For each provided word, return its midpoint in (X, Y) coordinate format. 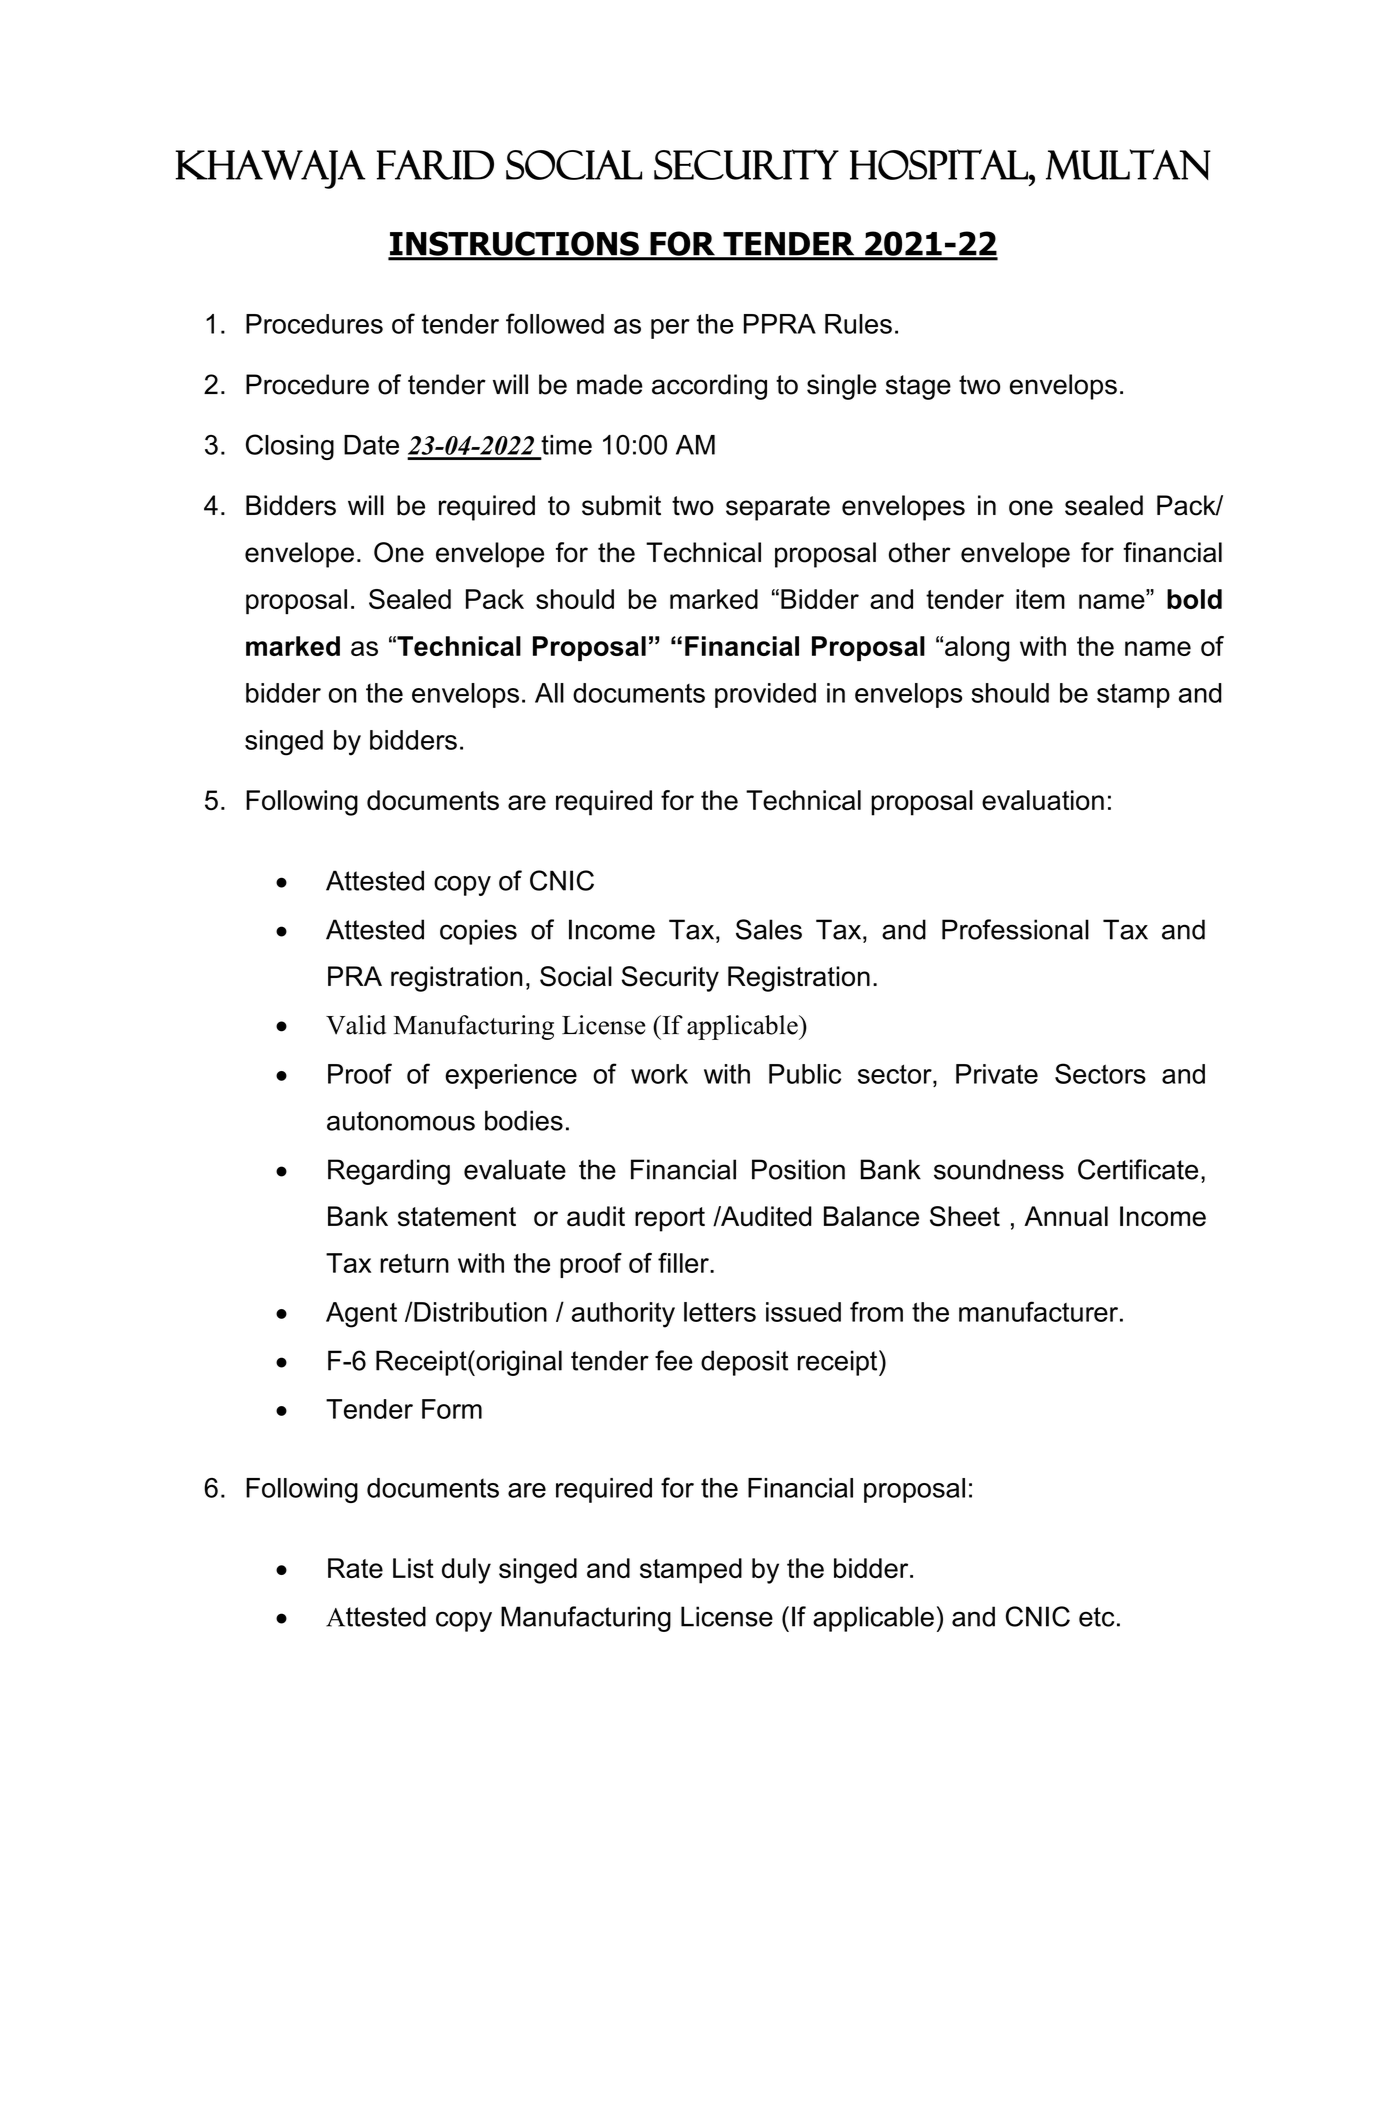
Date (371, 445)
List (413, 1568)
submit (621, 505)
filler (684, 1263)
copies (478, 932)
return (414, 1263)
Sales (769, 929)
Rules (858, 324)
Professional (1015, 929)
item (1040, 599)
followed (555, 323)
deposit (744, 1363)
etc (1096, 1617)
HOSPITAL (940, 164)
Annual (1066, 1216)
